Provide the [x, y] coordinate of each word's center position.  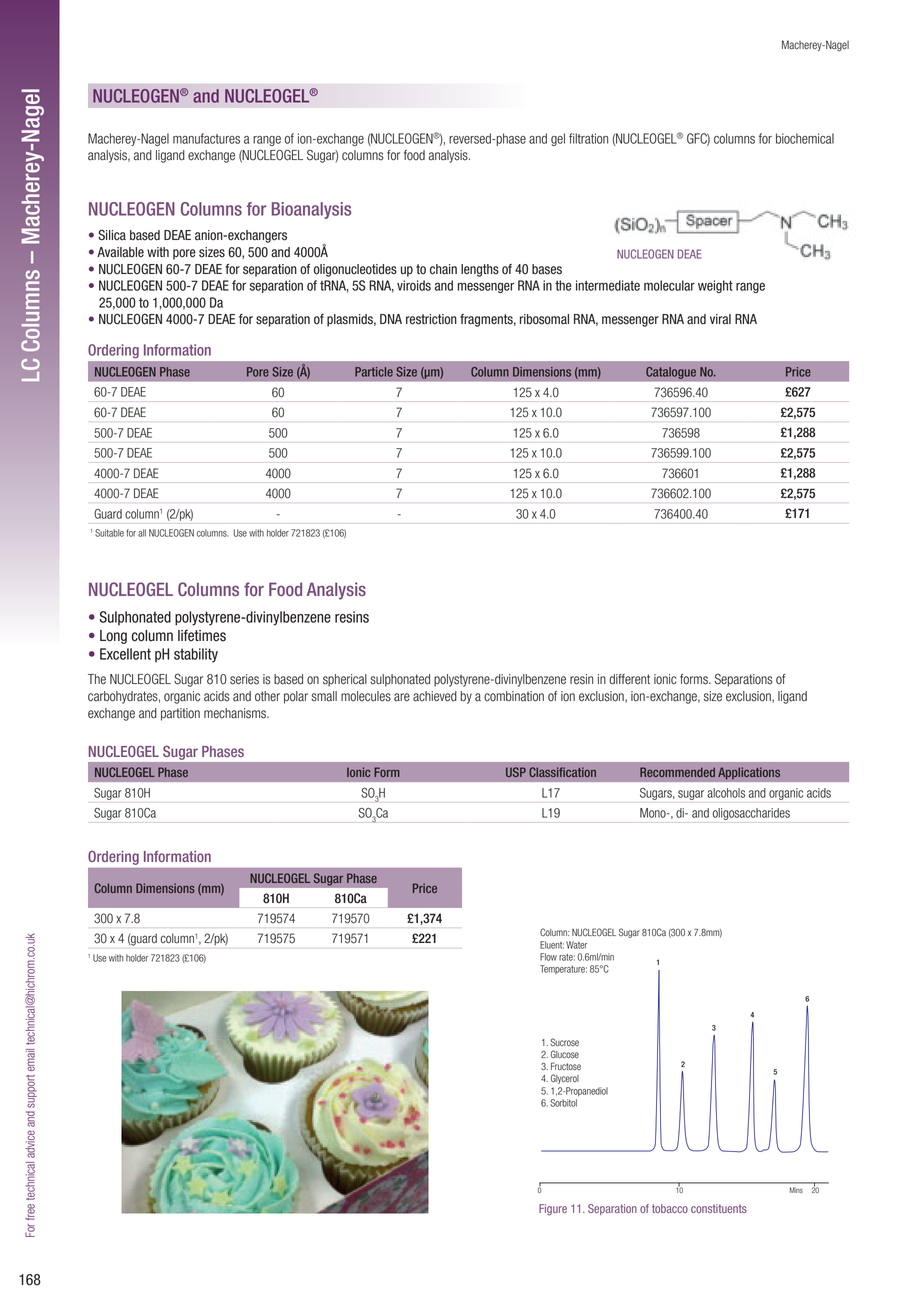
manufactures [206, 138]
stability [196, 655]
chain [443, 269]
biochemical [805, 138]
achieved [435, 696]
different [629, 679]
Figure [553, 1210]
